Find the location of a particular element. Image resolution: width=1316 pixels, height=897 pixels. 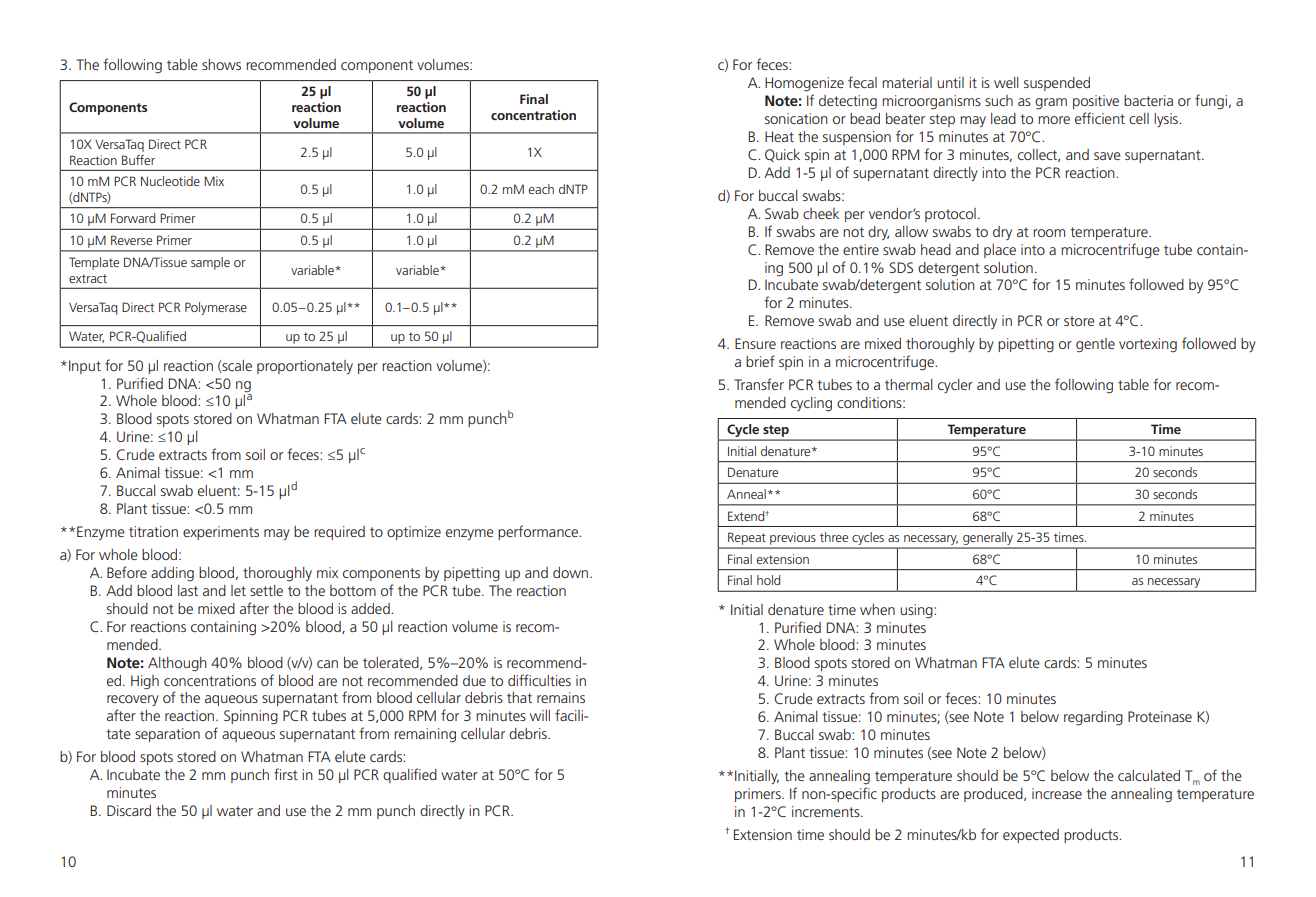

suspended is located at coordinates (1057, 84).
